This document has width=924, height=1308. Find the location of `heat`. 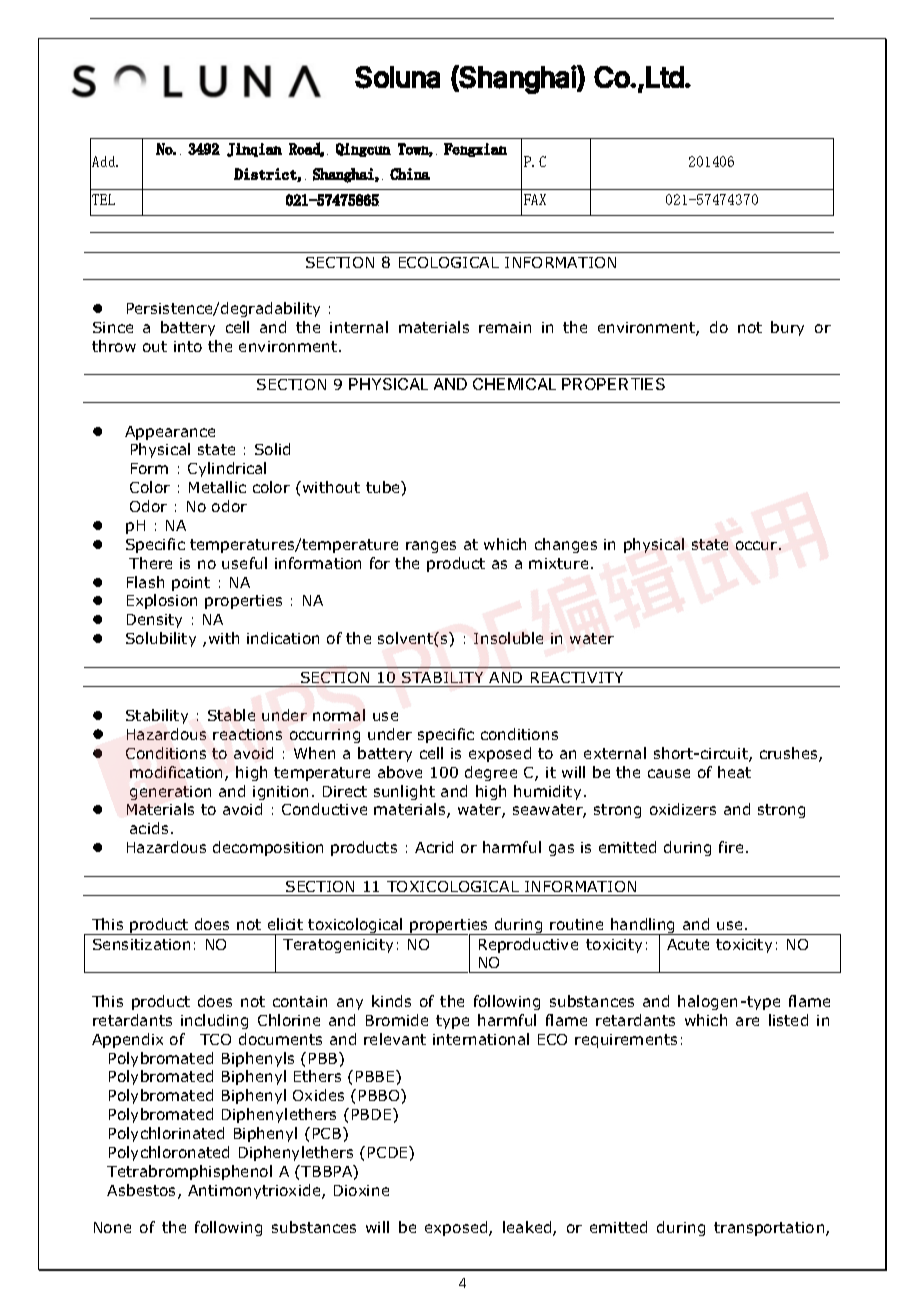

heat is located at coordinates (734, 772).
